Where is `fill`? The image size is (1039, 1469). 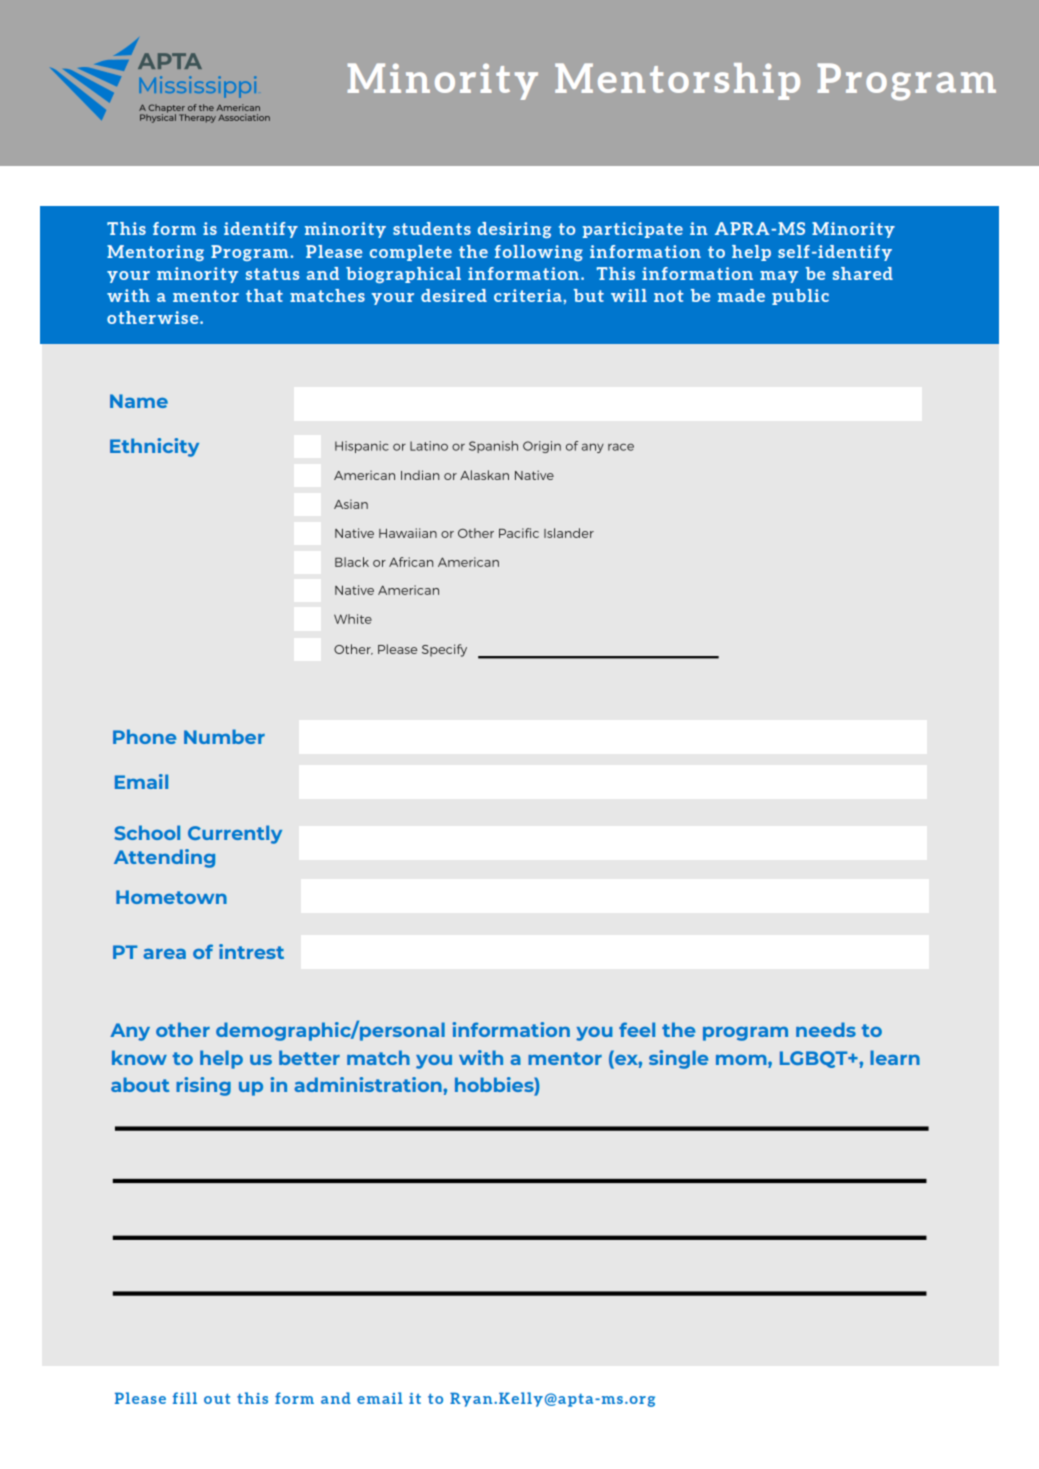
fill is located at coordinates (185, 1398).
